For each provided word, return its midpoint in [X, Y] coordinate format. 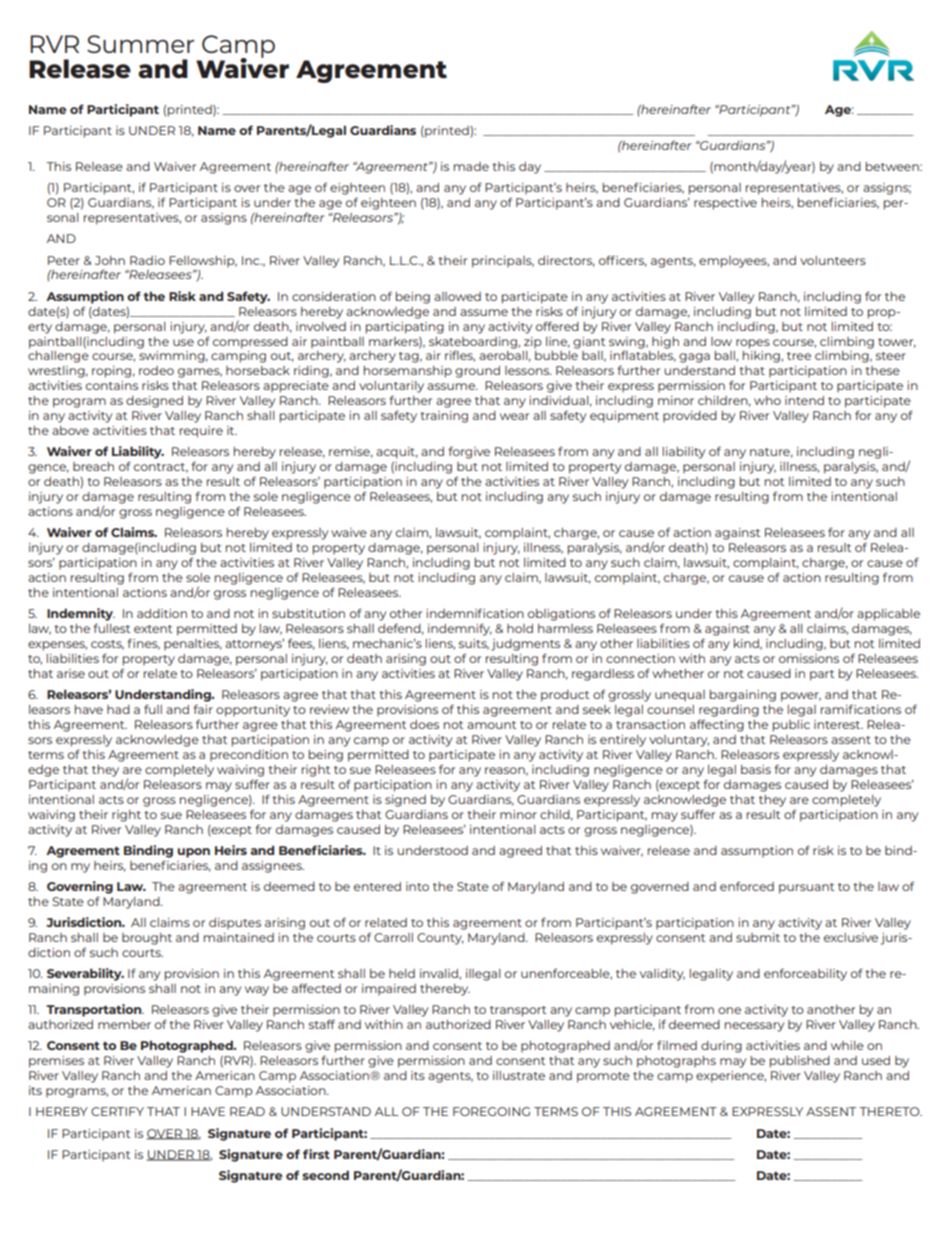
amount [492, 725]
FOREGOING [491, 1111]
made [471, 166]
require [201, 432]
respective [725, 204]
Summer [140, 44]
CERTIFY [117, 1111]
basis [756, 769]
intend [804, 400]
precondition [249, 755]
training [444, 417]
